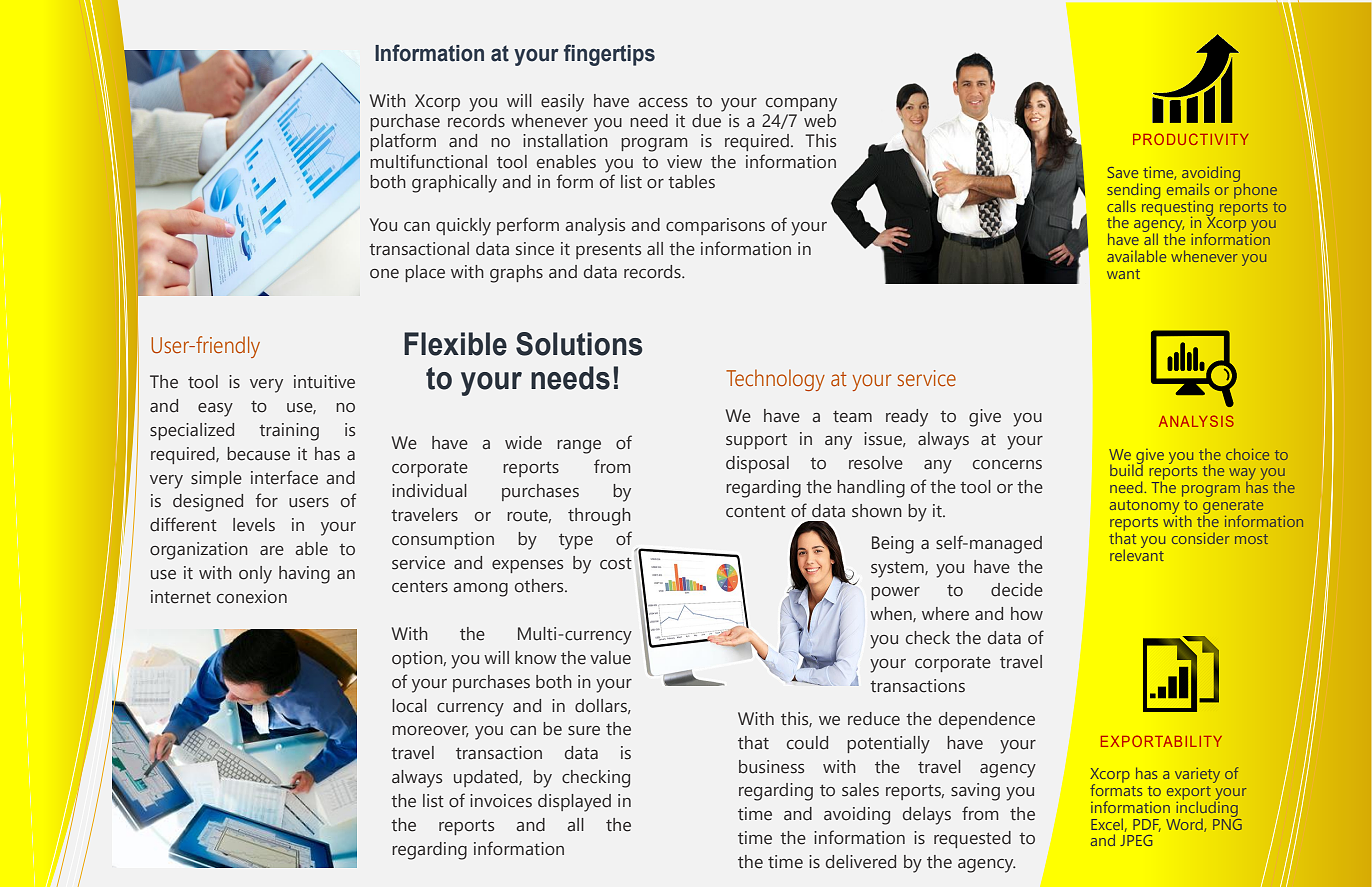 Image resolution: width=1372 pixels, height=887 pixels. I want to click on relevant, so click(1137, 553).
